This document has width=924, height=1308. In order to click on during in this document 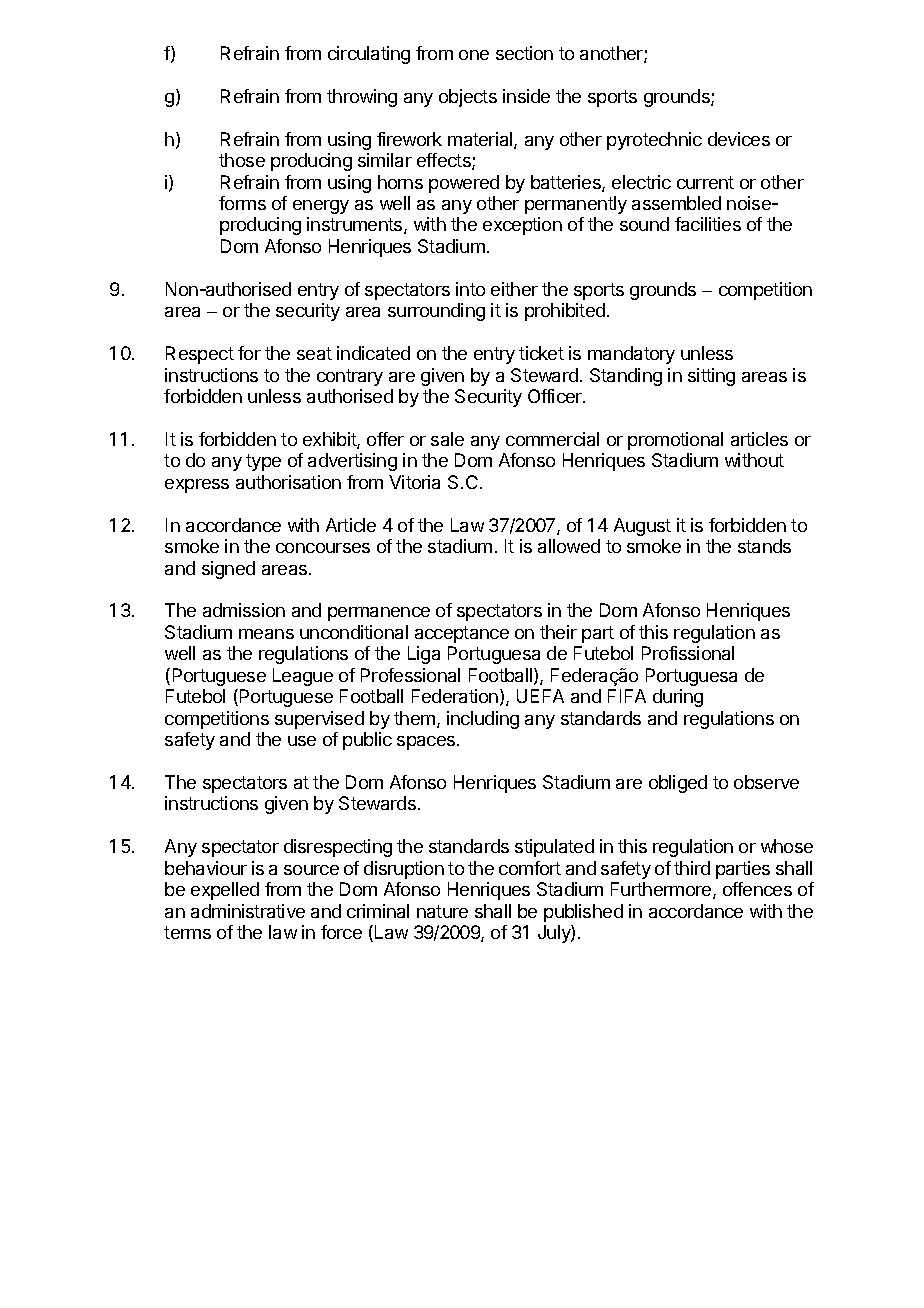, I will do `click(678, 698)`.
